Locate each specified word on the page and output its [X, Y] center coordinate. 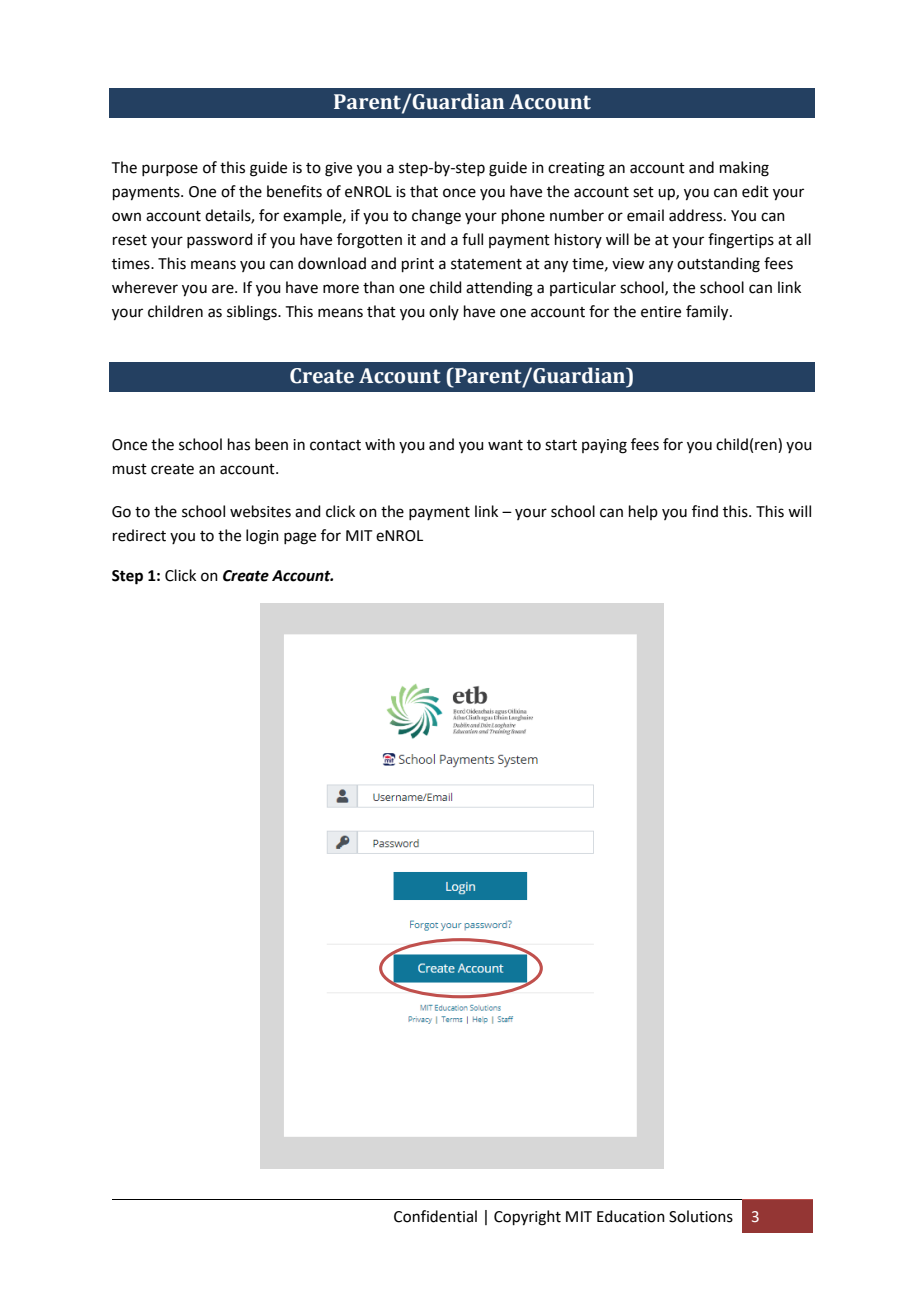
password [220, 240]
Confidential [435, 1216]
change [436, 217]
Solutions [701, 1216]
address [695, 215]
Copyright [527, 1218]
